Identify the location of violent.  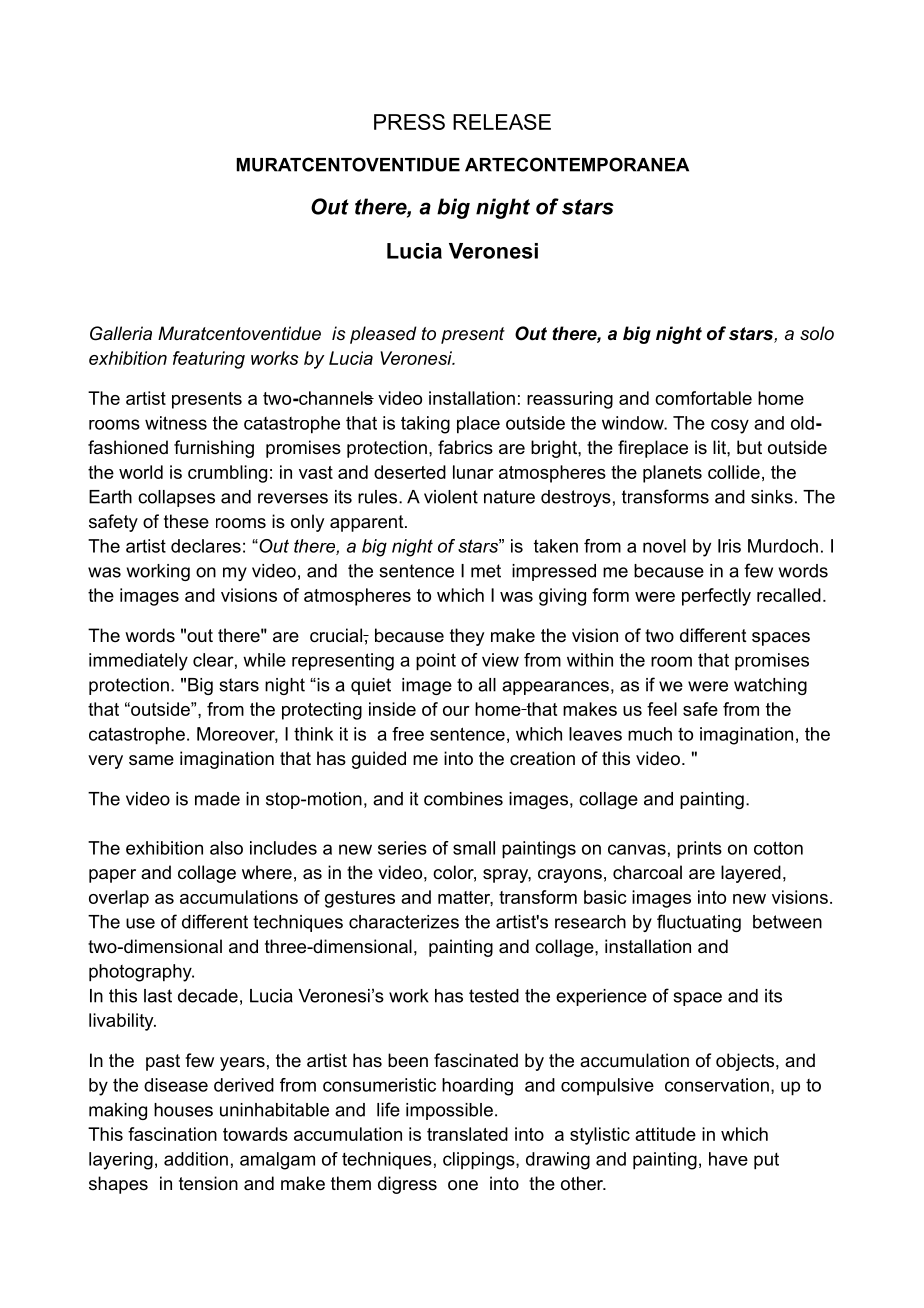
(451, 497).
